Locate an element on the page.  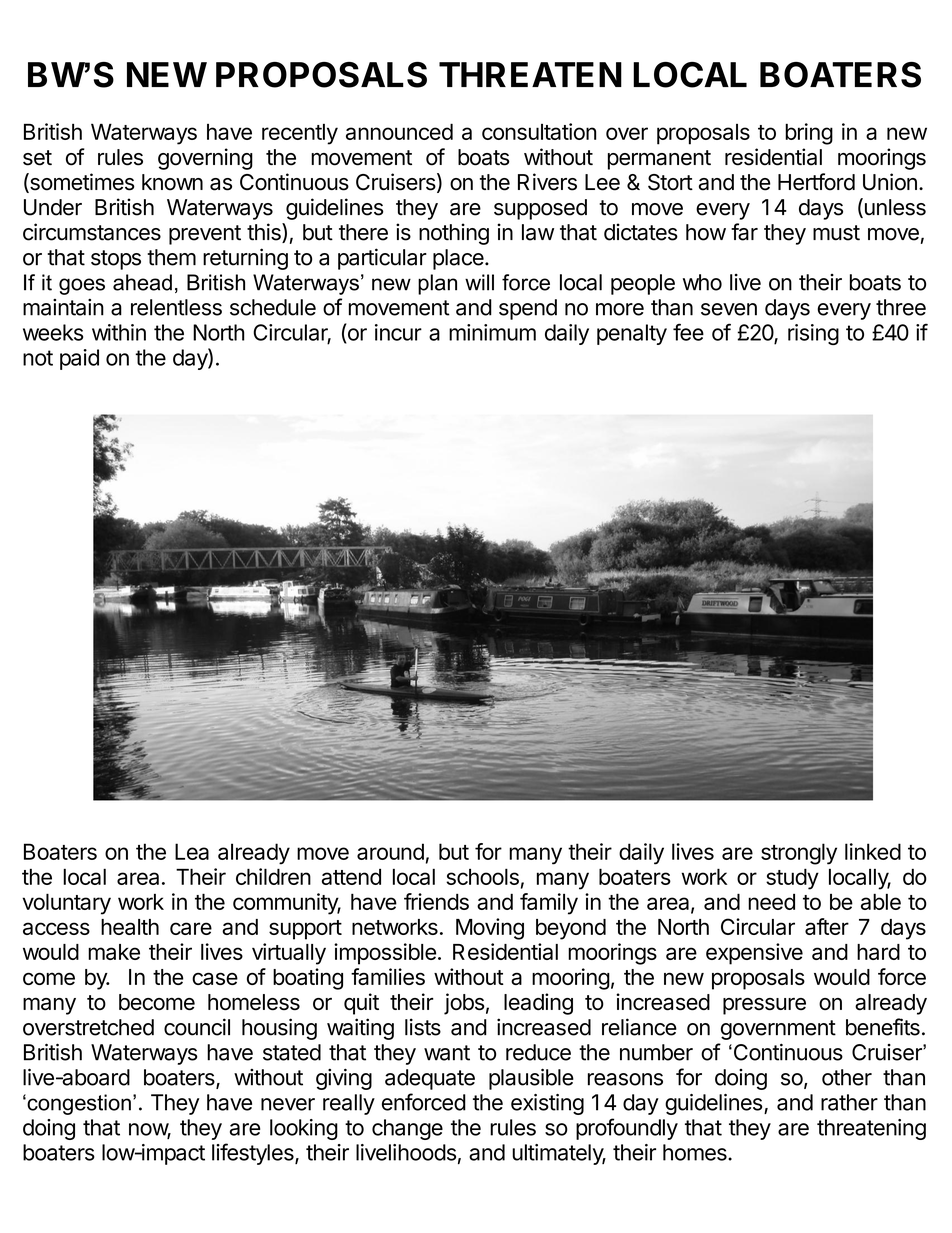
strongly is located at coordinates (799, 854).
